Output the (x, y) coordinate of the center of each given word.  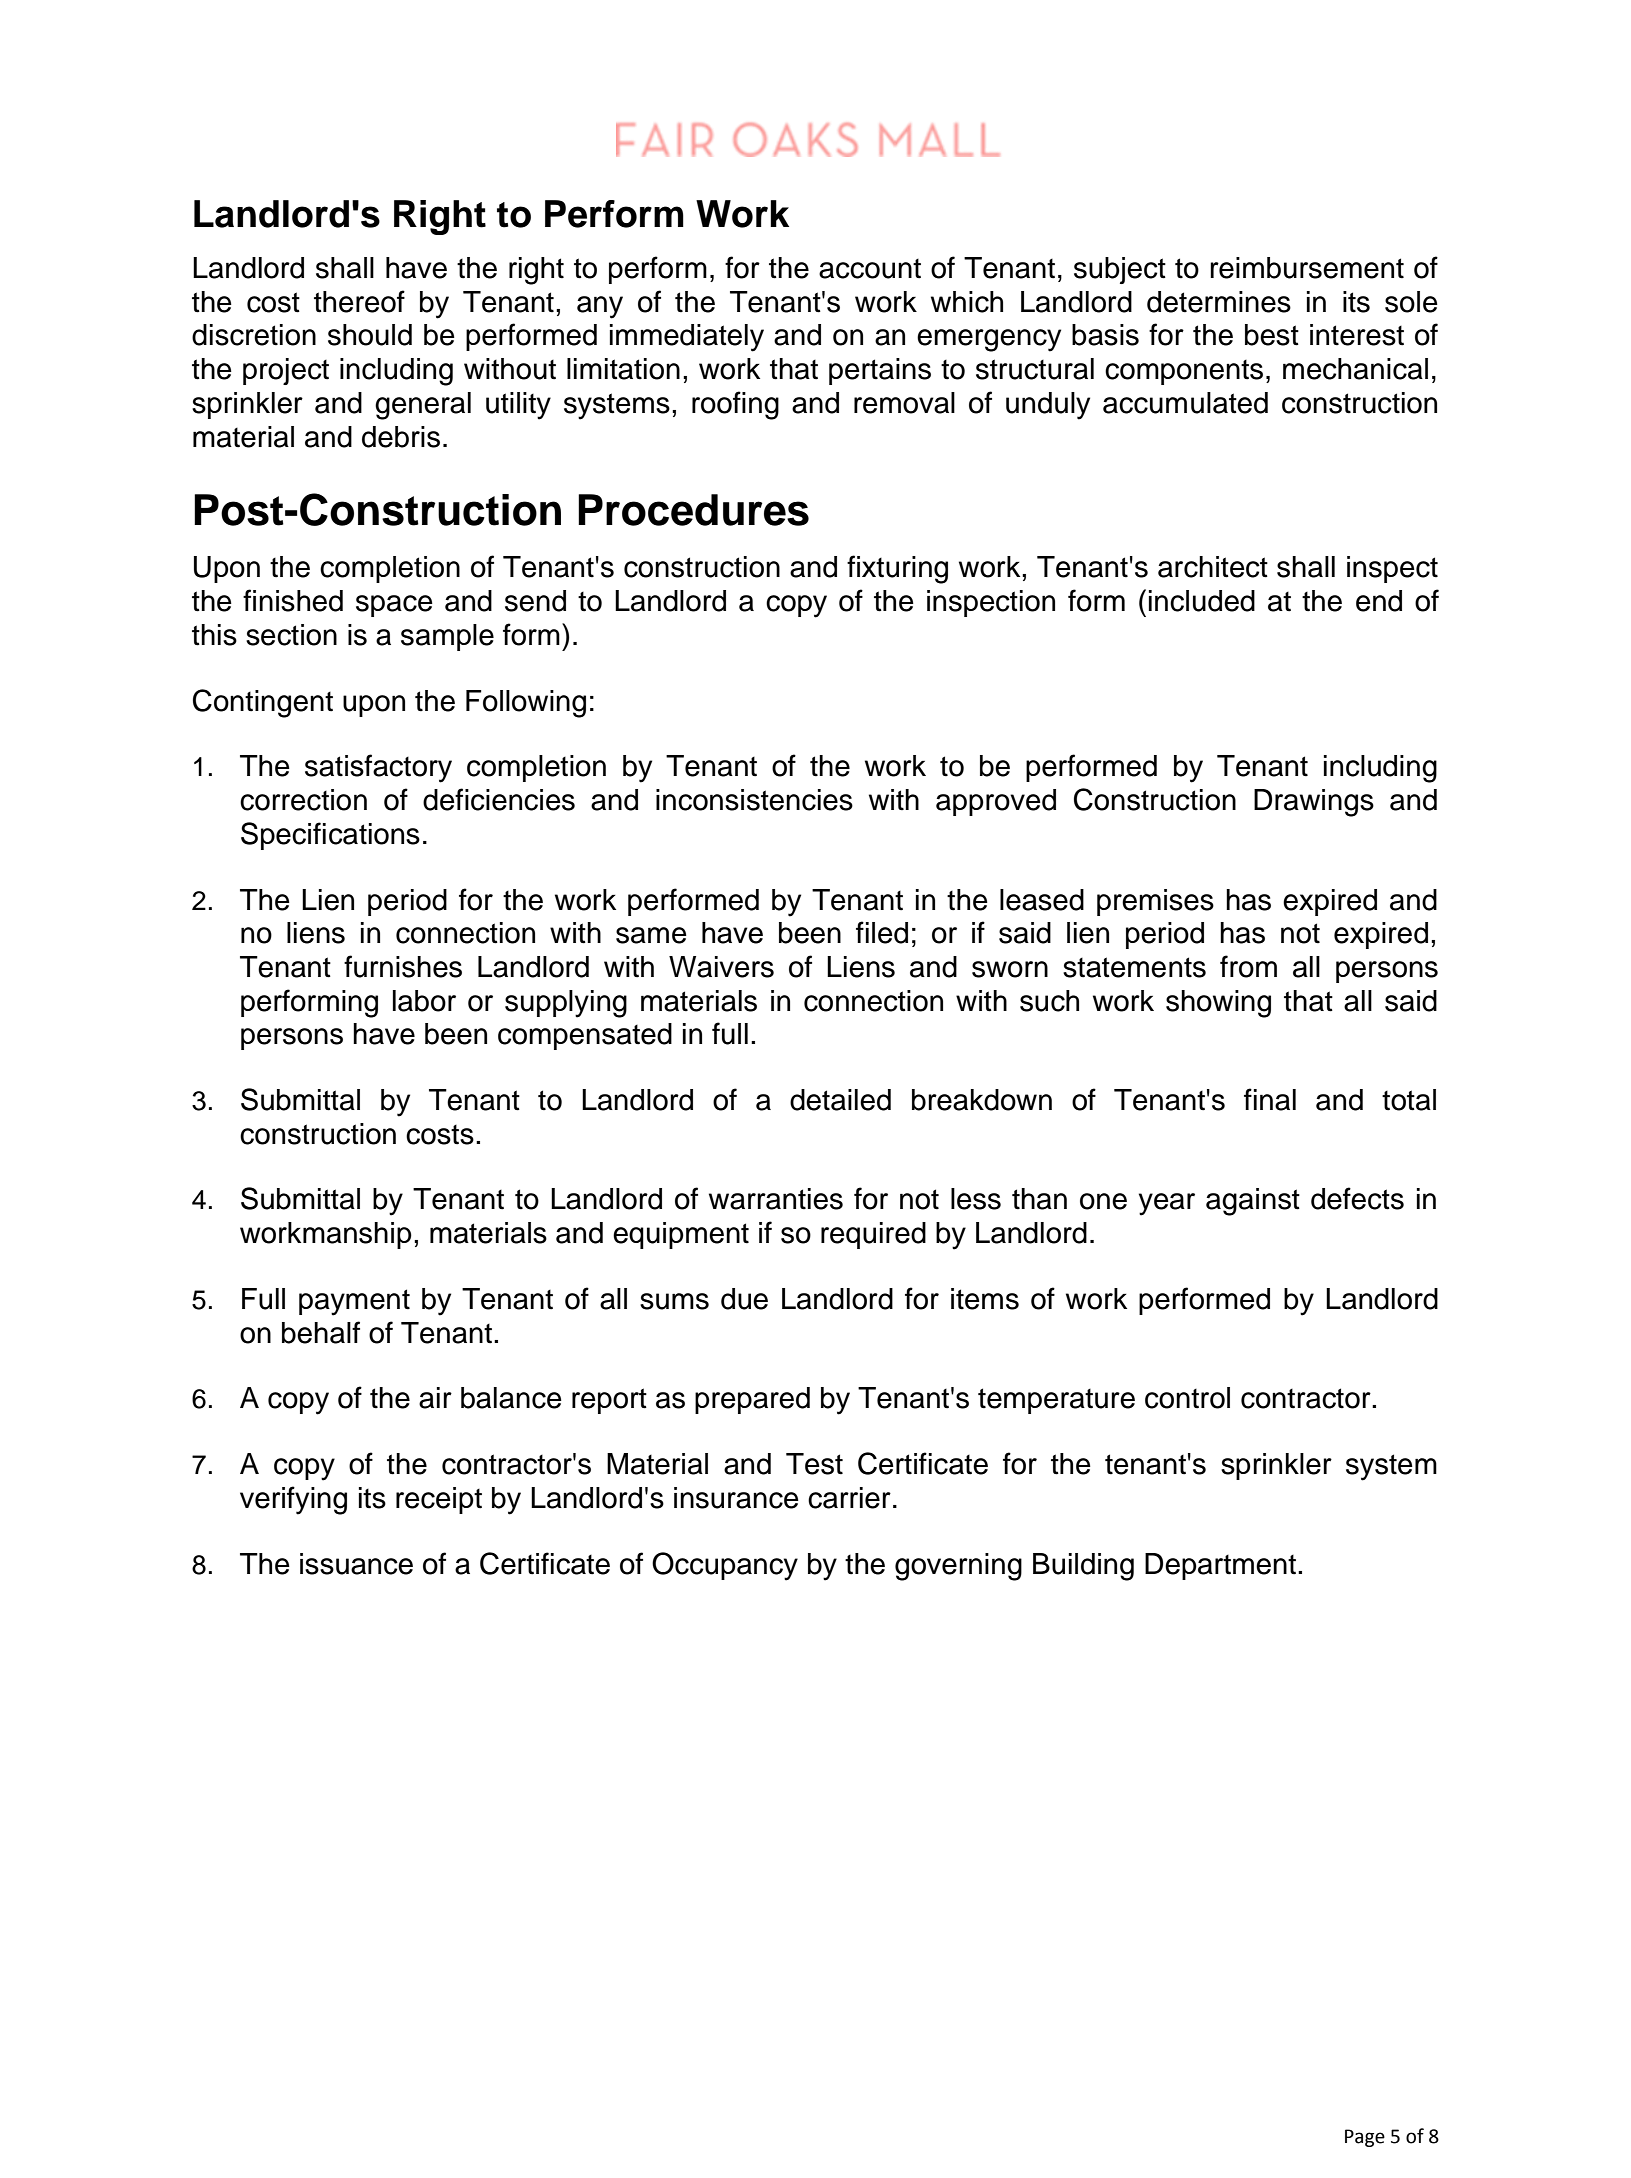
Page (1365, 2138)
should (370, 335)
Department (1220, 1566)
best (1272, 335)
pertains (880, 371)
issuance (356, 1564)
